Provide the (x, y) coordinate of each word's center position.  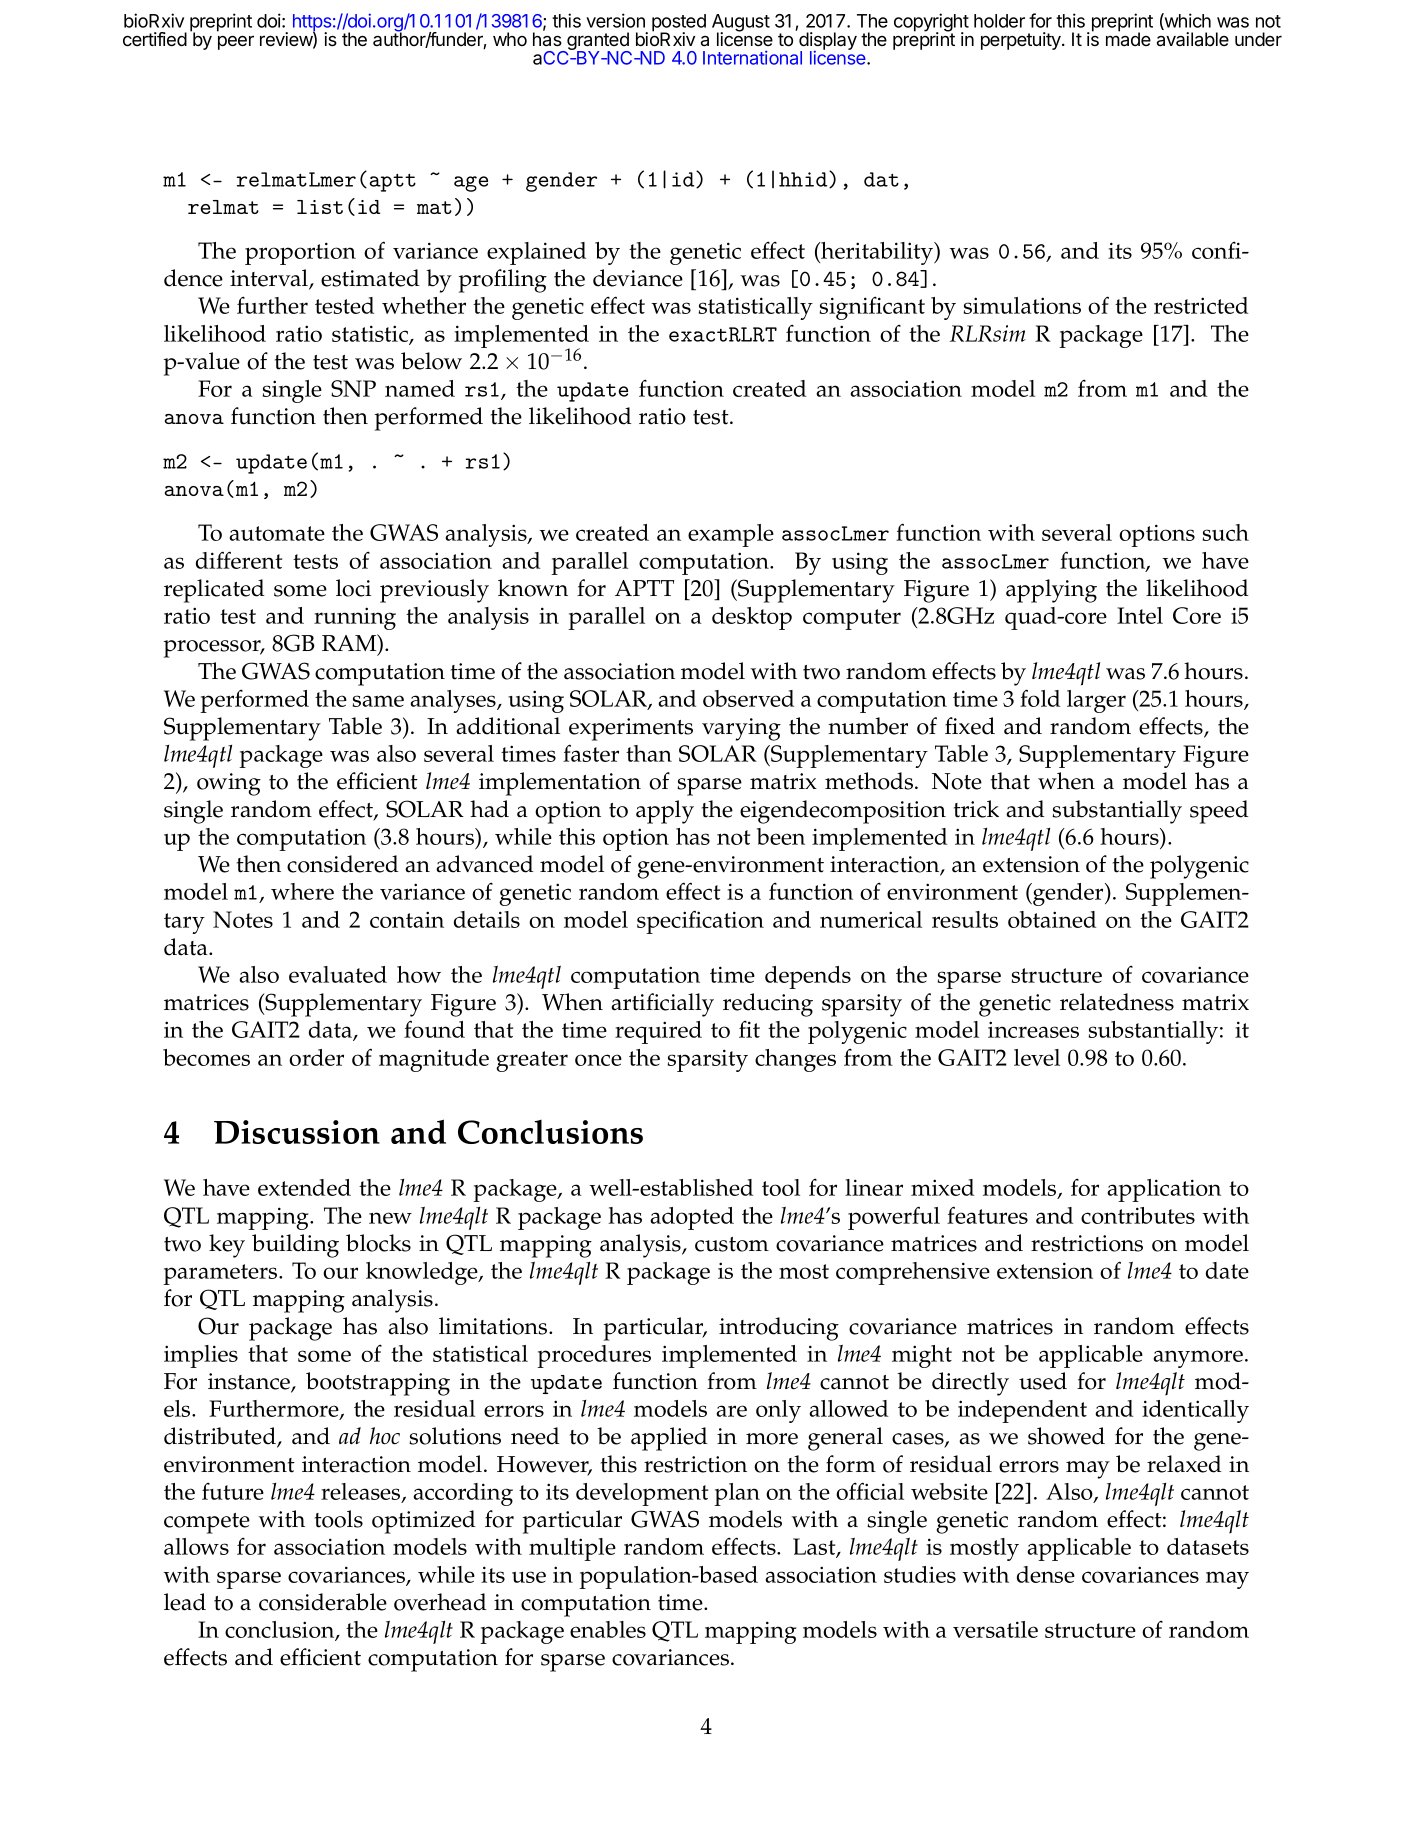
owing (229, 784)
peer (236, 42)
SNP (353, 388)
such (1226, 532)
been (781, 836)
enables (608, 1629)
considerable (323, 1602)
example (731, 535)
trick (976, 809)
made (1128, 38)
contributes (1138, 1215)
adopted (692, 1218)
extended (304, 1187)
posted (679, 24)
